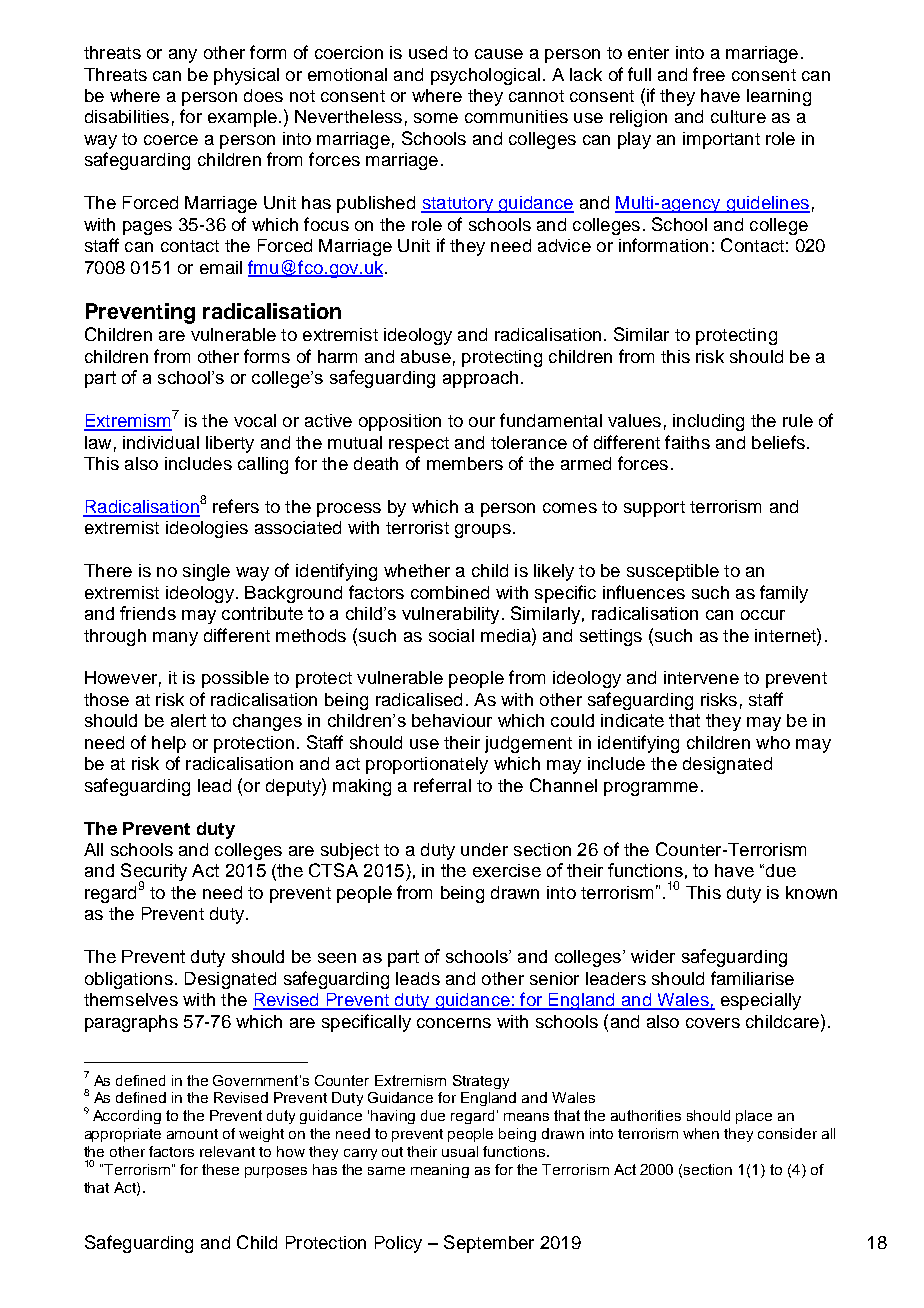 This document has height=1308, width=924. Describe the element at coordinates (651, 789) in the document. I see `programme` at that location.
